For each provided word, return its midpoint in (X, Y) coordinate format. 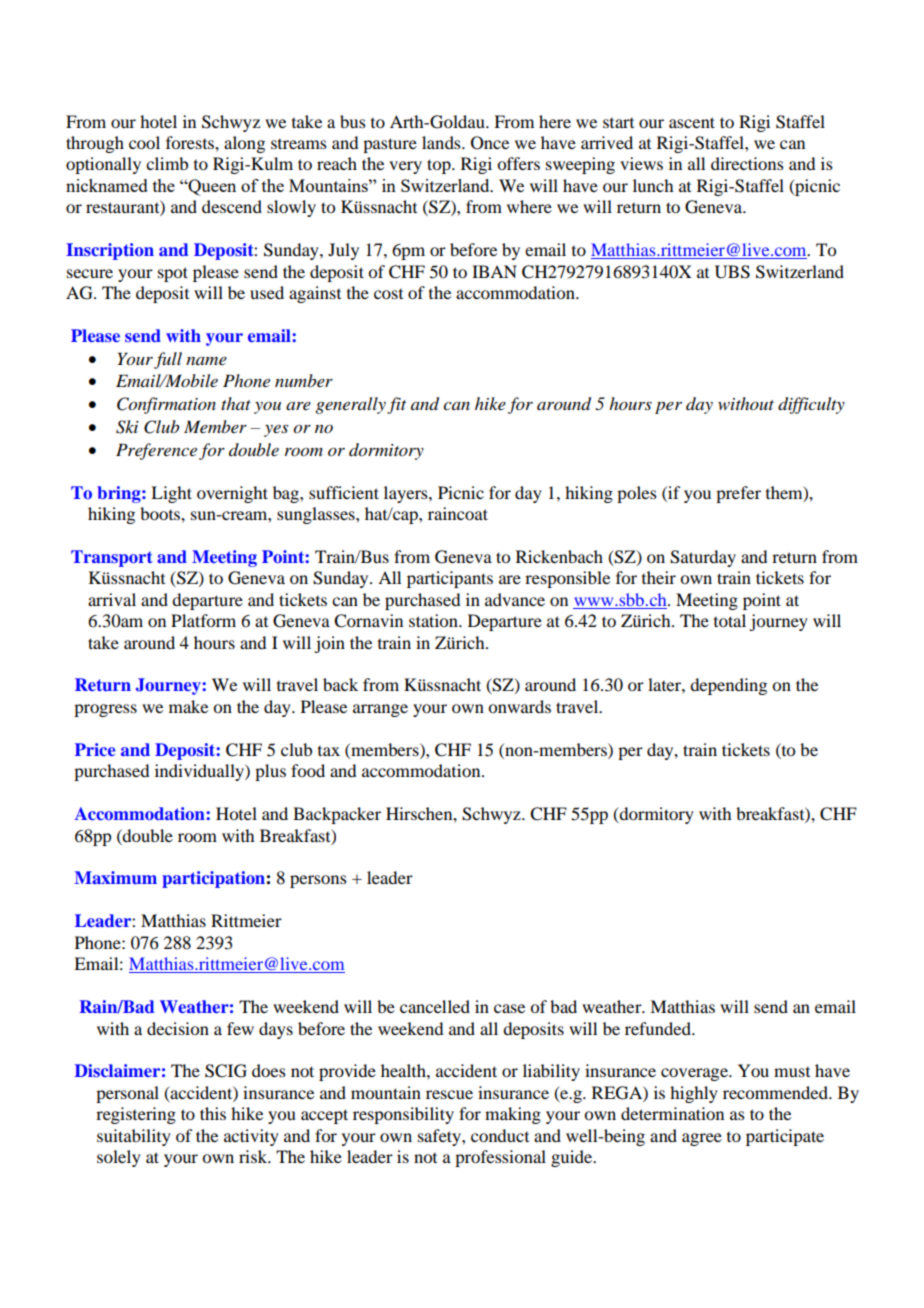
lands (442, 142)
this (213, 1113)
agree (702, 1139)
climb (167, 163)
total (730, 620)
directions (747, 163)
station (434, 620)
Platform (203, 620)
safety (440, 1137)
